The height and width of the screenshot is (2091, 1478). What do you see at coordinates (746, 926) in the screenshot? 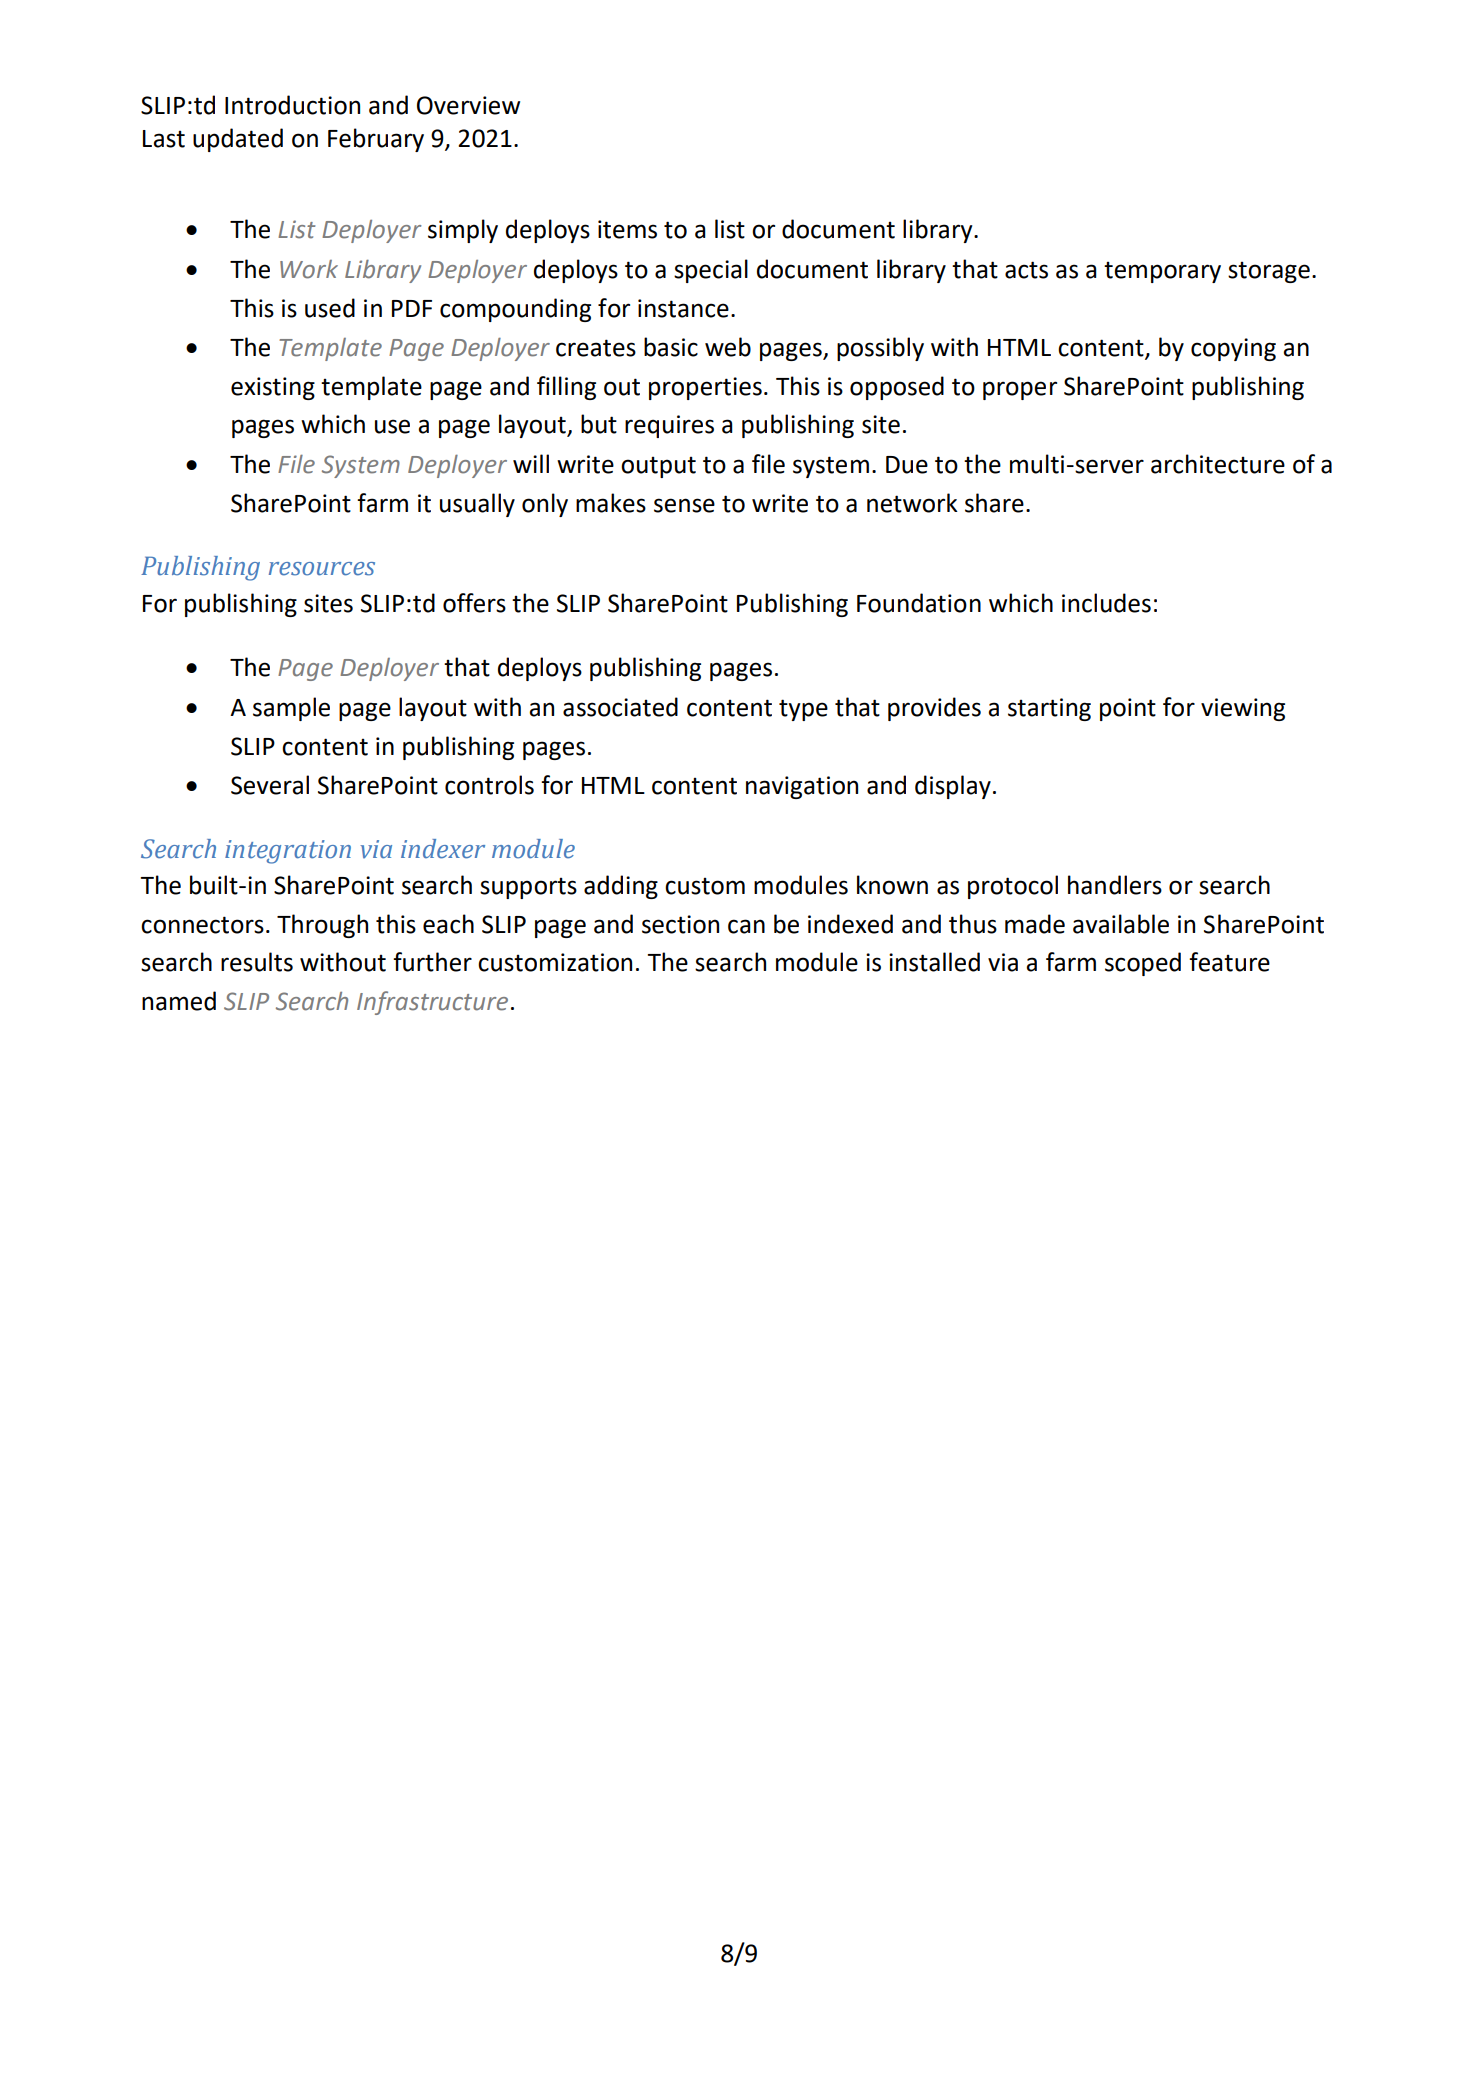
I see `can` at bounding box center [746, 926].
